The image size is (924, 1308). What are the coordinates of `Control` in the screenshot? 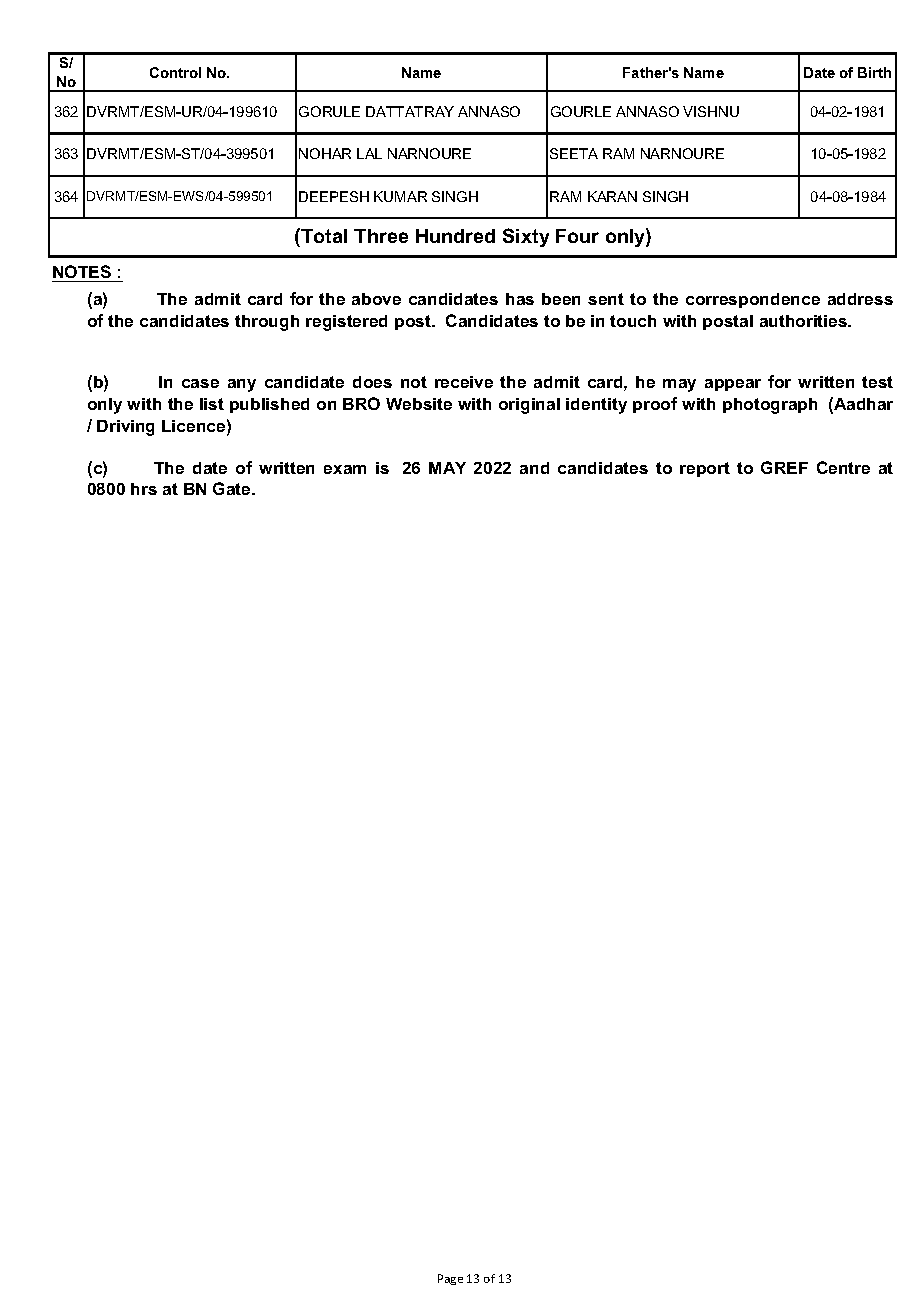 It's located at (175, 72).
